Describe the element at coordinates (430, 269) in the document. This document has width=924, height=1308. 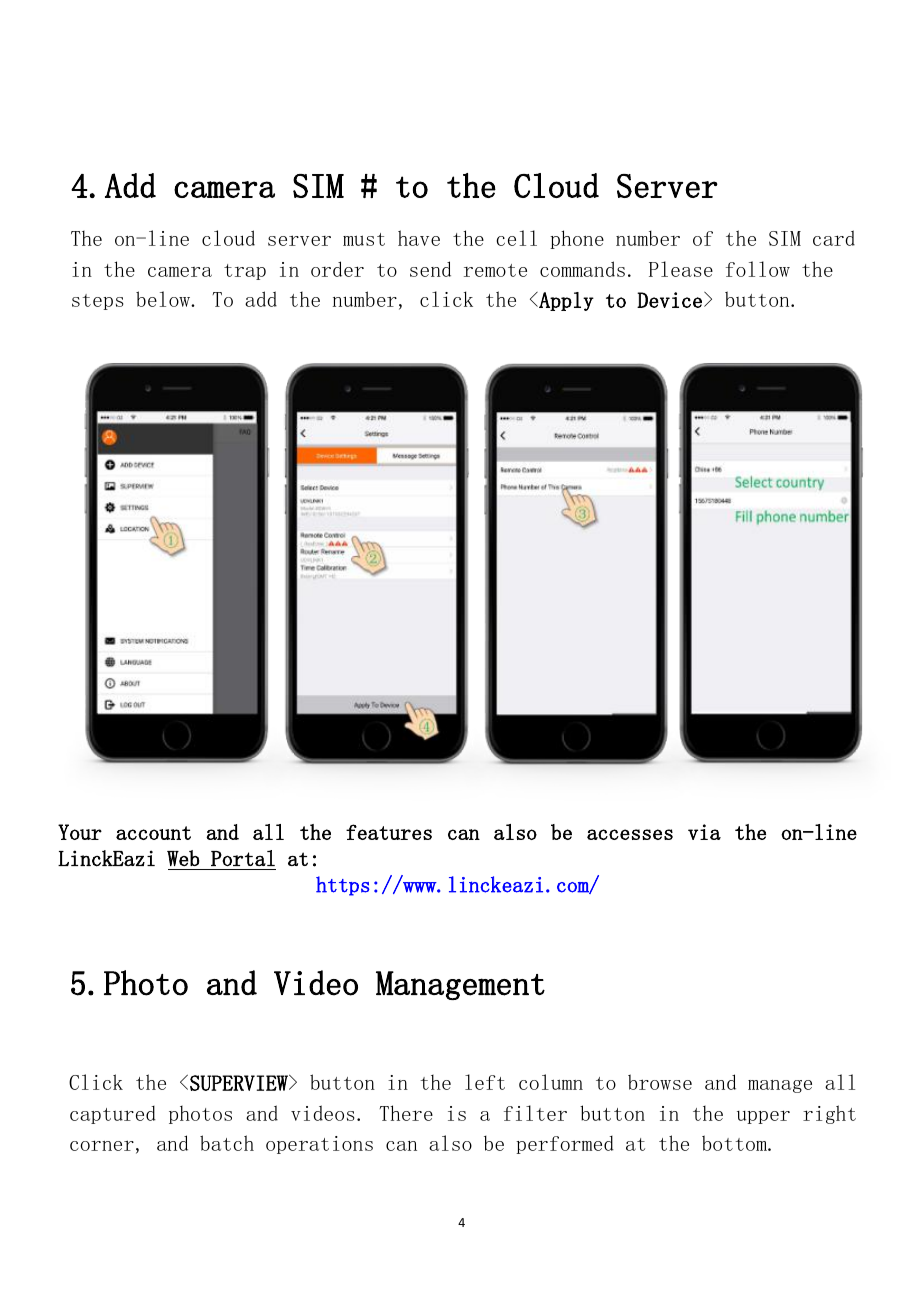
I see `send` at that location.
